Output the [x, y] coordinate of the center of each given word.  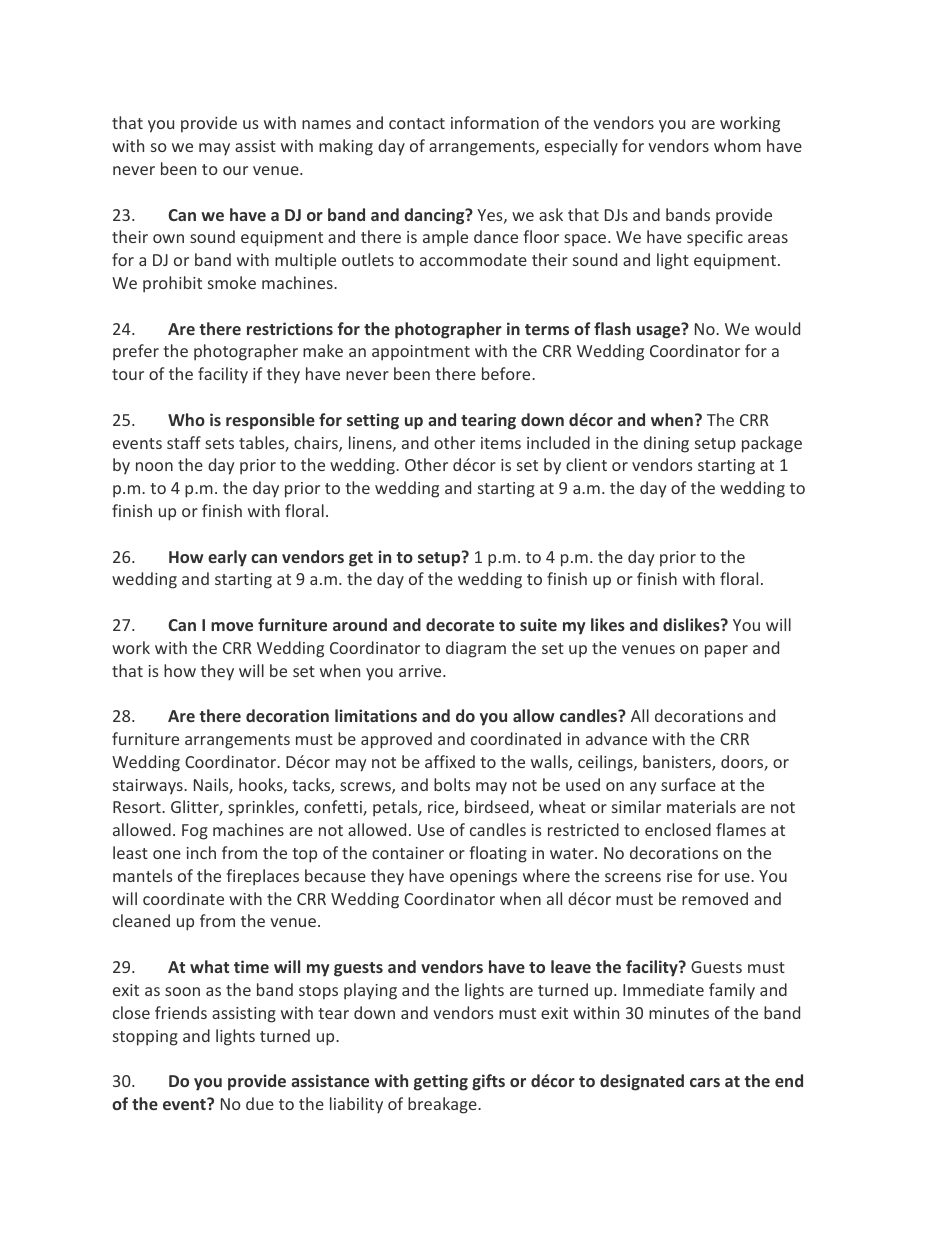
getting [441, 1082]
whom [737, 145]
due [260, 1103]
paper [726, 651]
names [326, 124]
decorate [460, 624]
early [227, 558]
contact [417, 123]
